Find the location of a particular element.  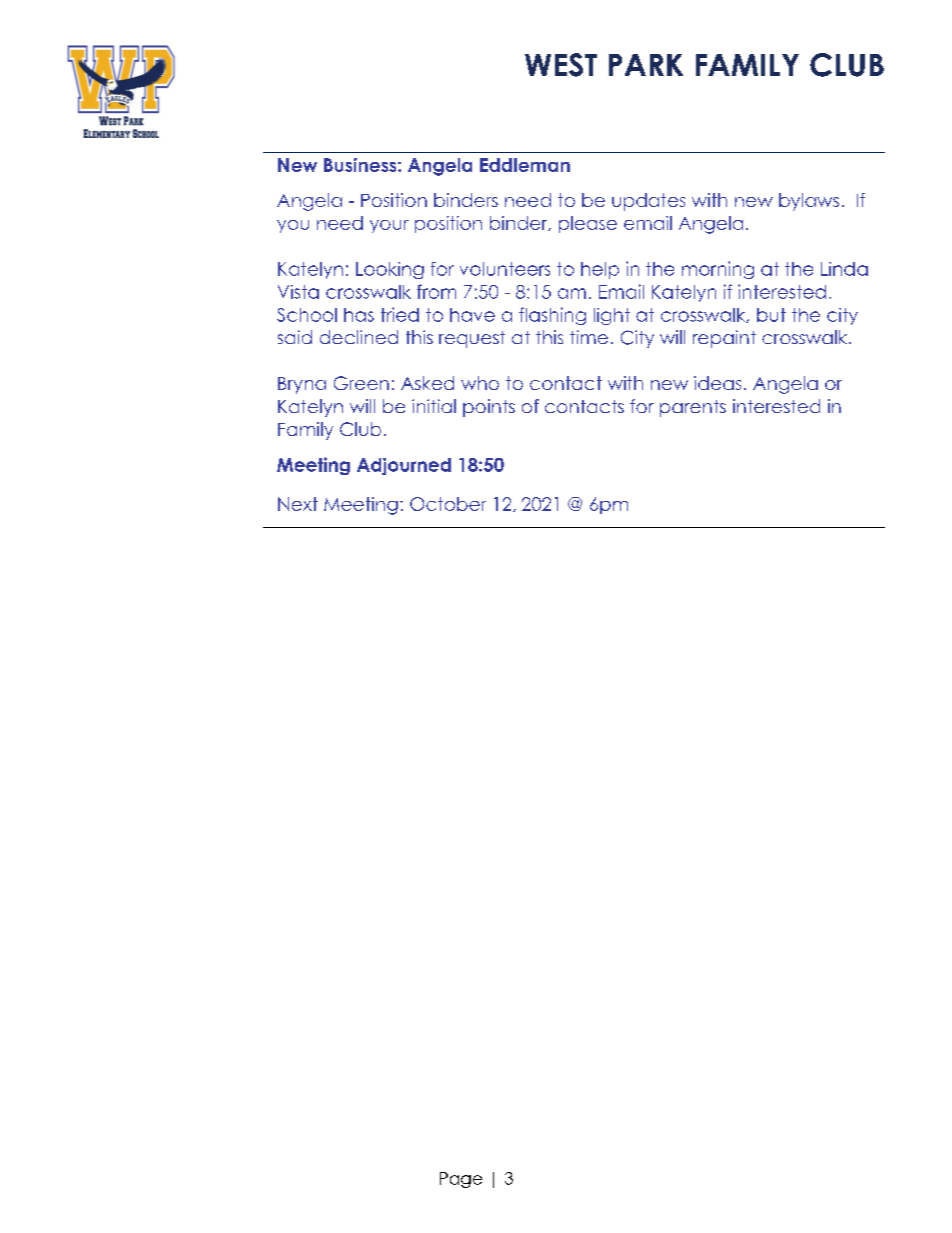

your is located at coordinates (389, 226).
